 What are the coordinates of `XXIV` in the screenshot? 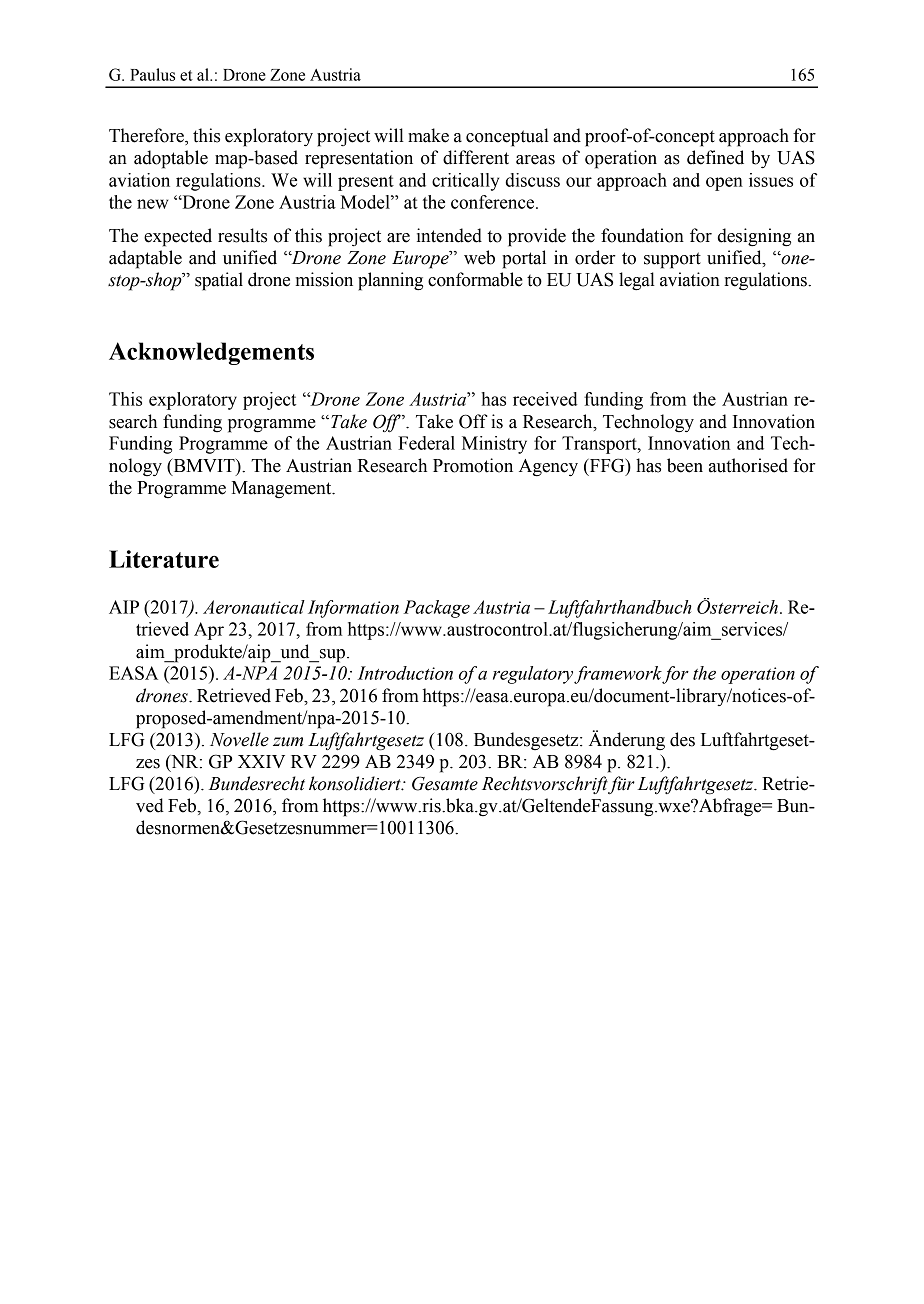 It's located at (261, 761).
